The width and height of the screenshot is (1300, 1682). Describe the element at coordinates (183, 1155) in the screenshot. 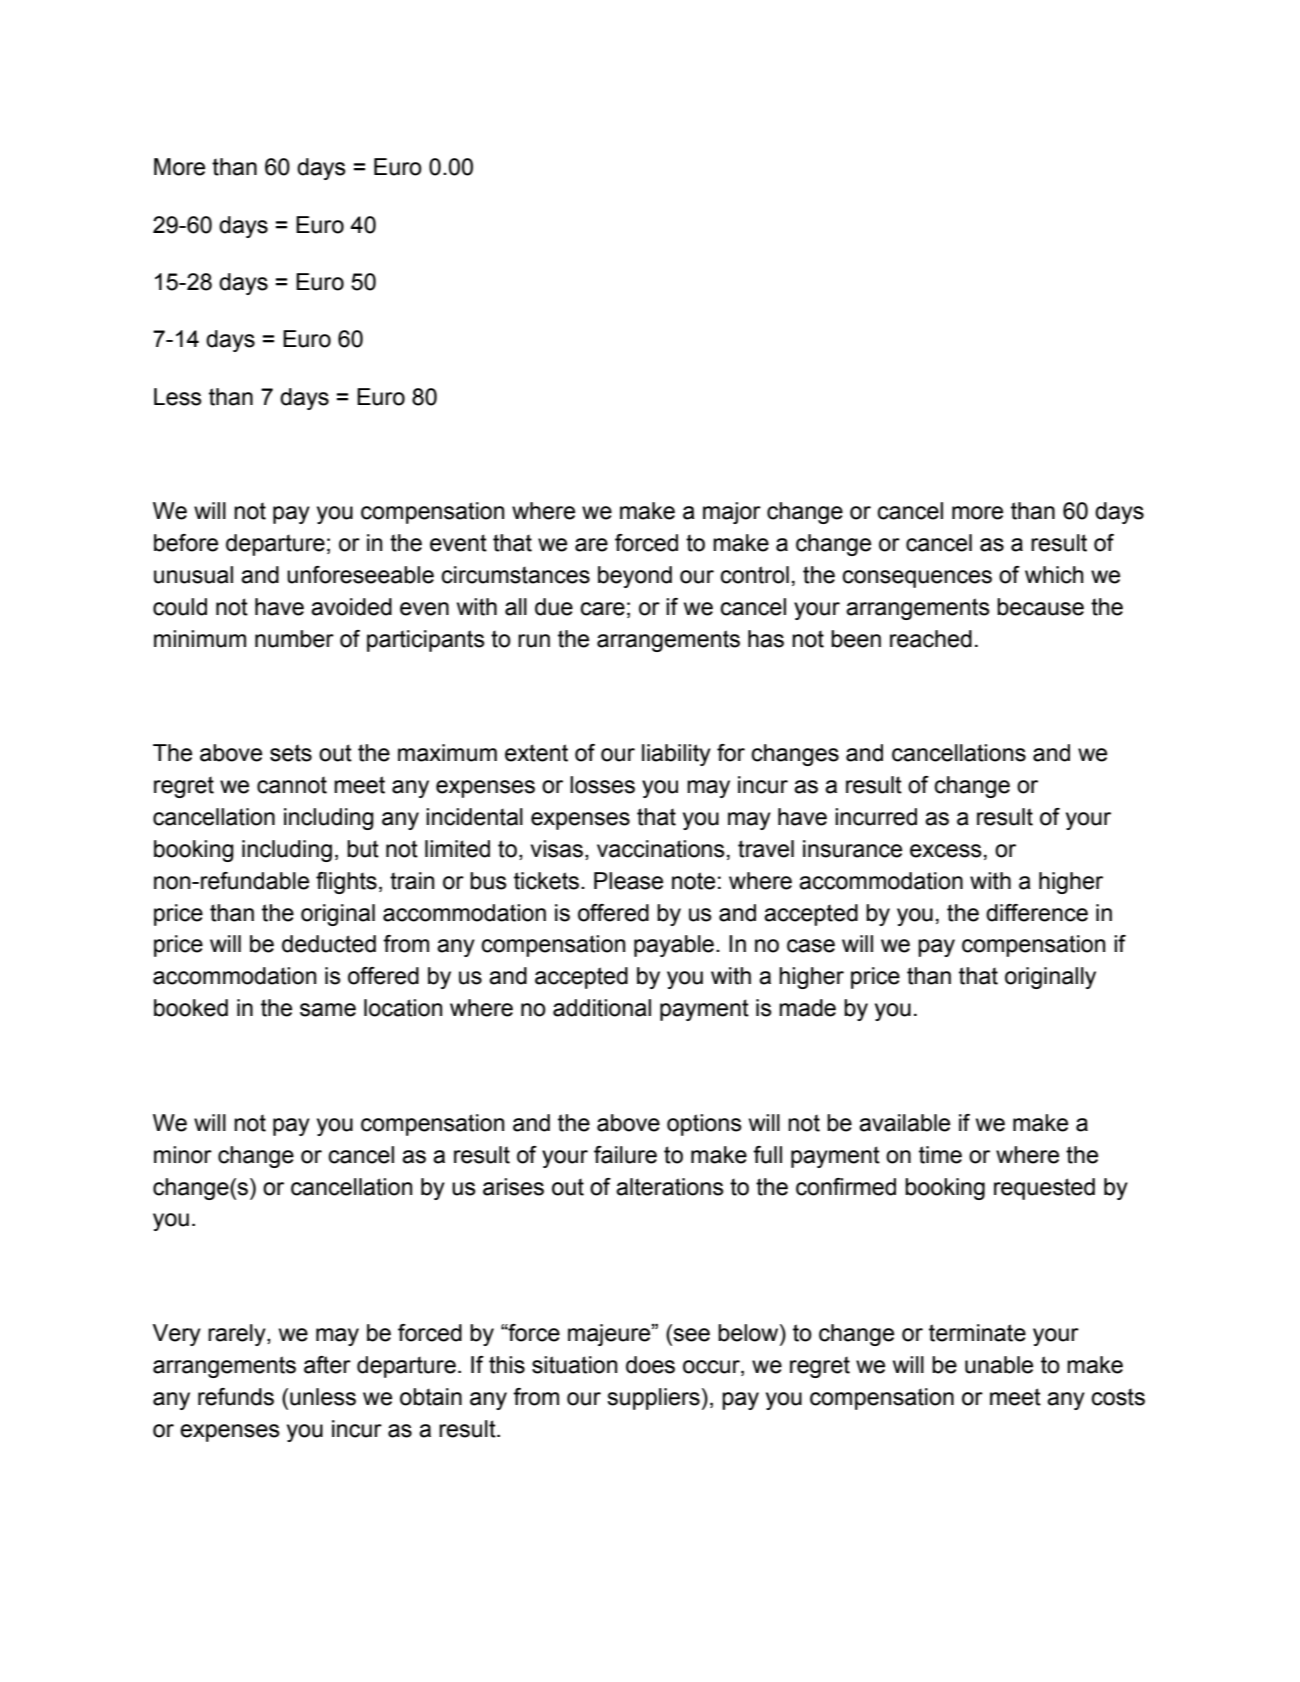

I see `minor` at that location.
